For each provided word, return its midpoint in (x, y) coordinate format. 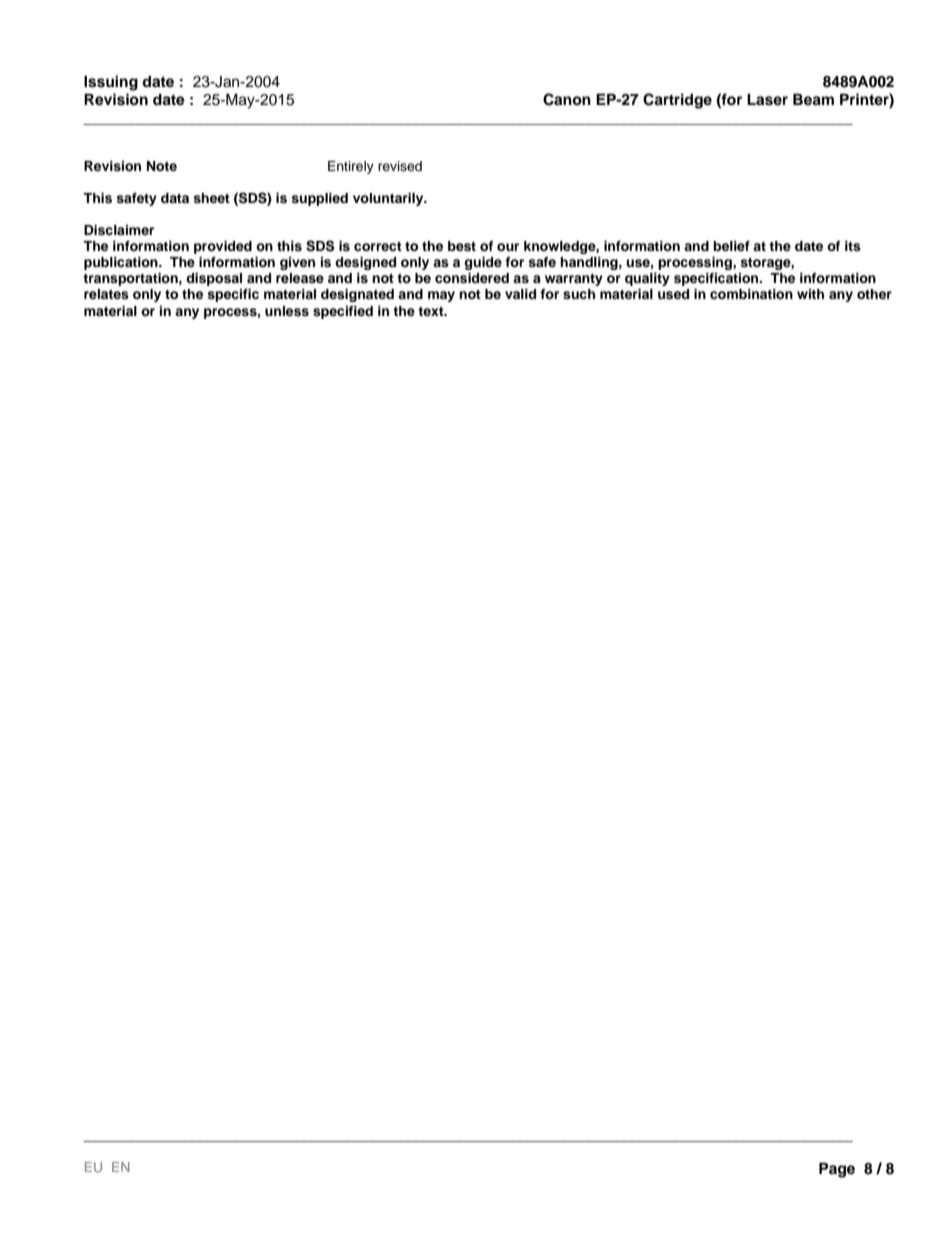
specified (343, 312)
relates (106, 294)
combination (751, 294)
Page (837, 1170)
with (810, 294)
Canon (567, 99)
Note (162, 166)
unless (287, 311)
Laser (767, 100)
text (432, 311)
